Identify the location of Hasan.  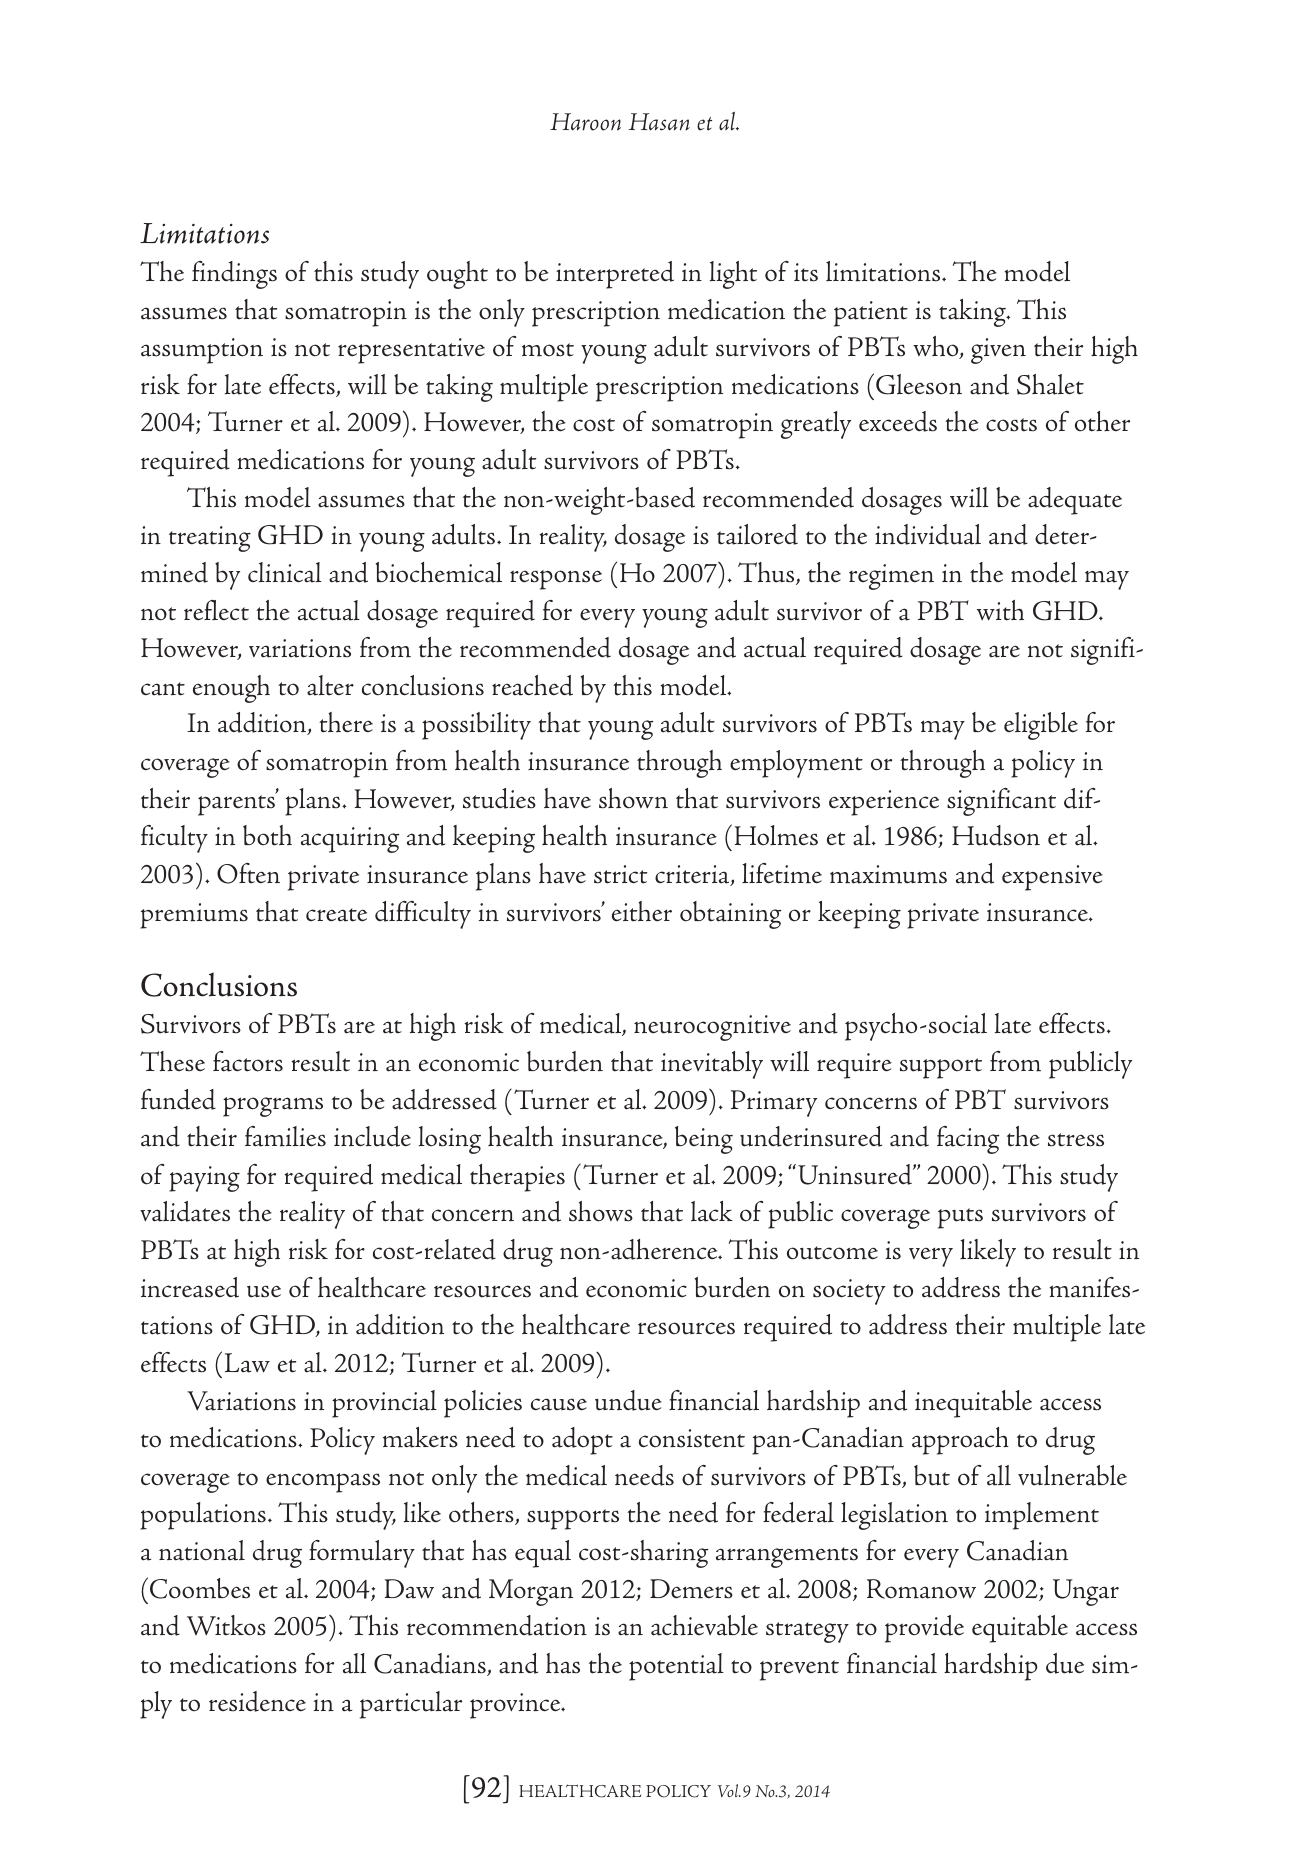
(659, 122).
